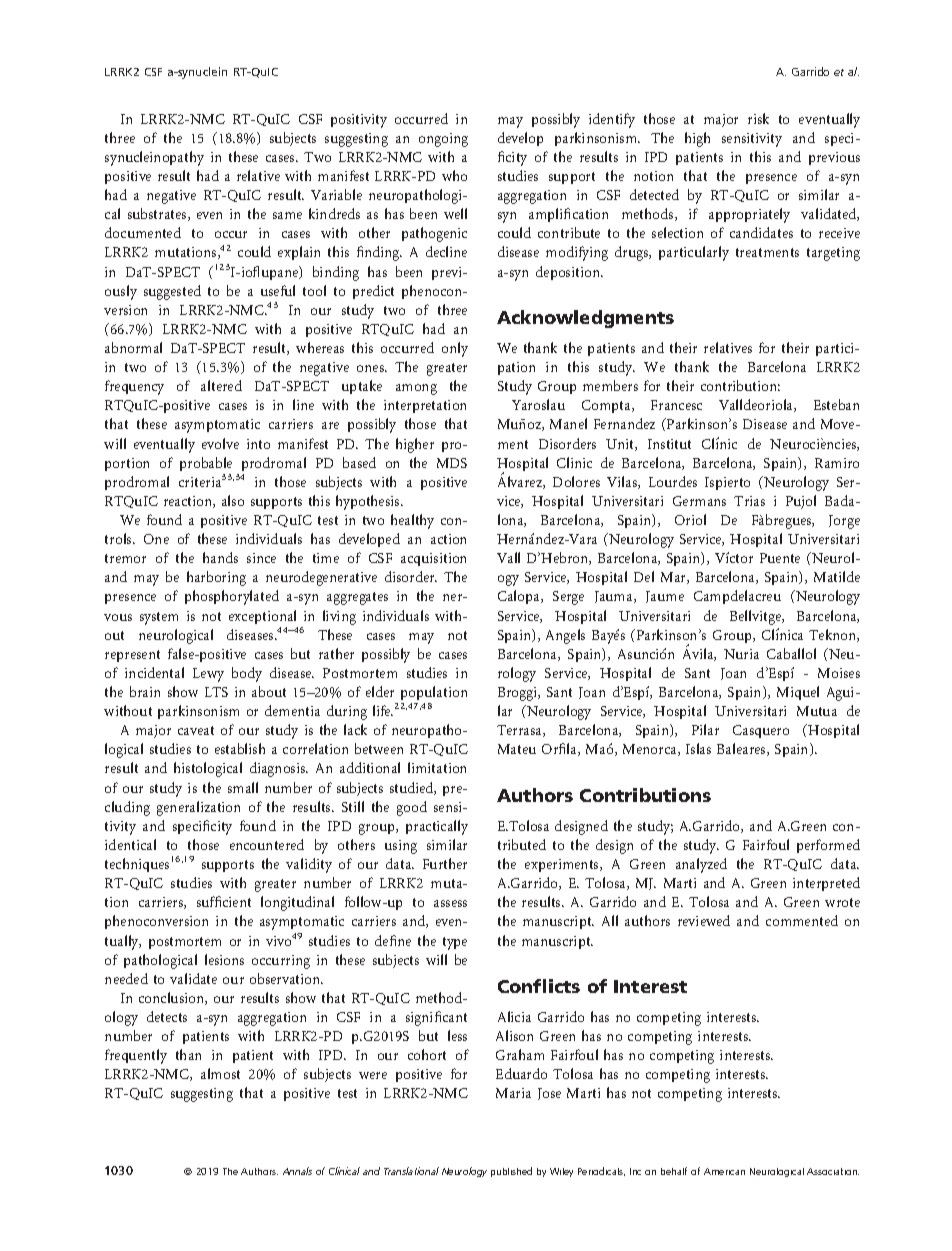 Image resolution: width=952 pixels, height=1251 pixels. Describe the element at coordinates (443, 140) in the image. I see `ongoing` at that location.
